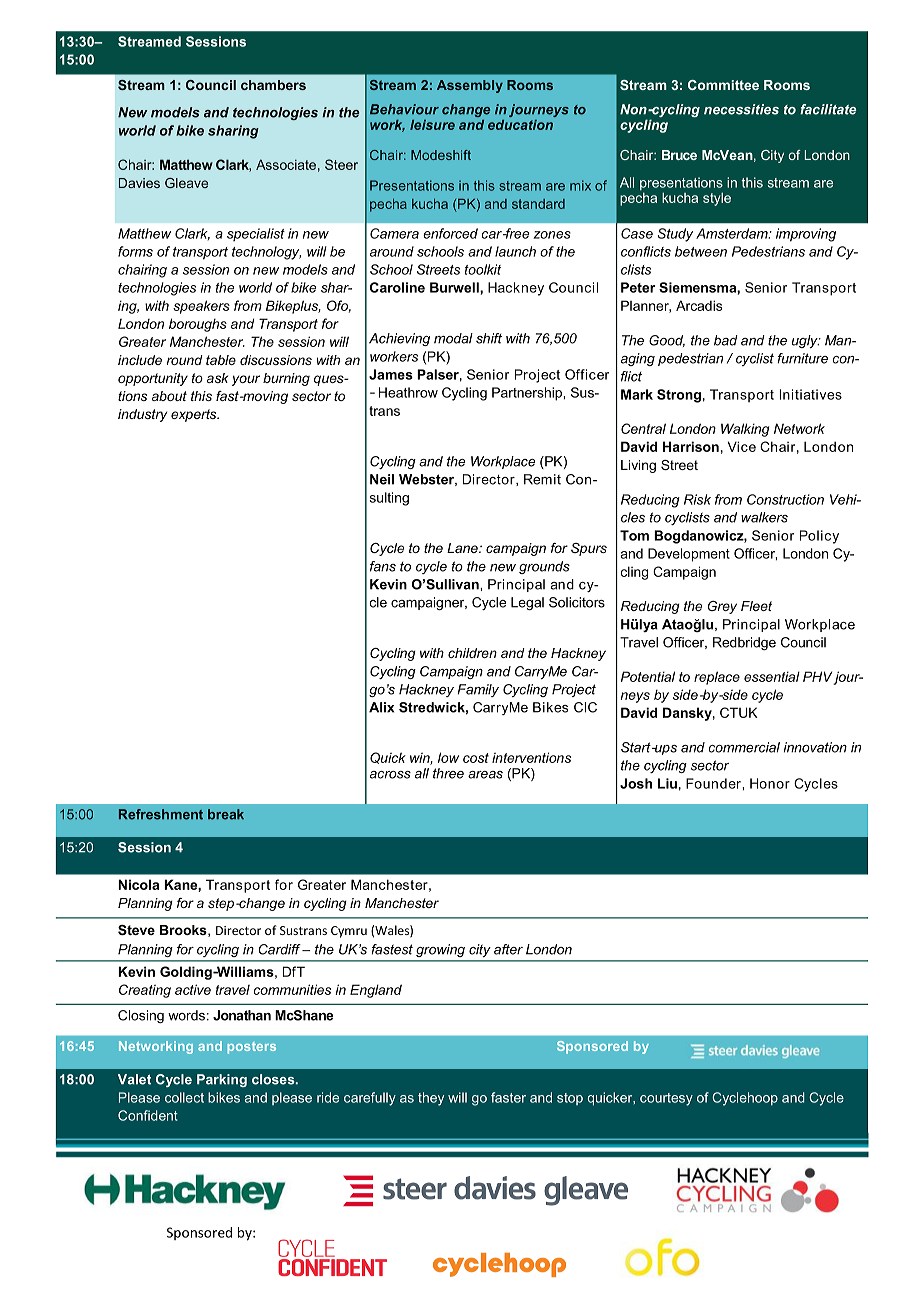  What do you see at coordinates (222, 1080) in the document?
I see `Parking` at bounding box center [222, 1080].
